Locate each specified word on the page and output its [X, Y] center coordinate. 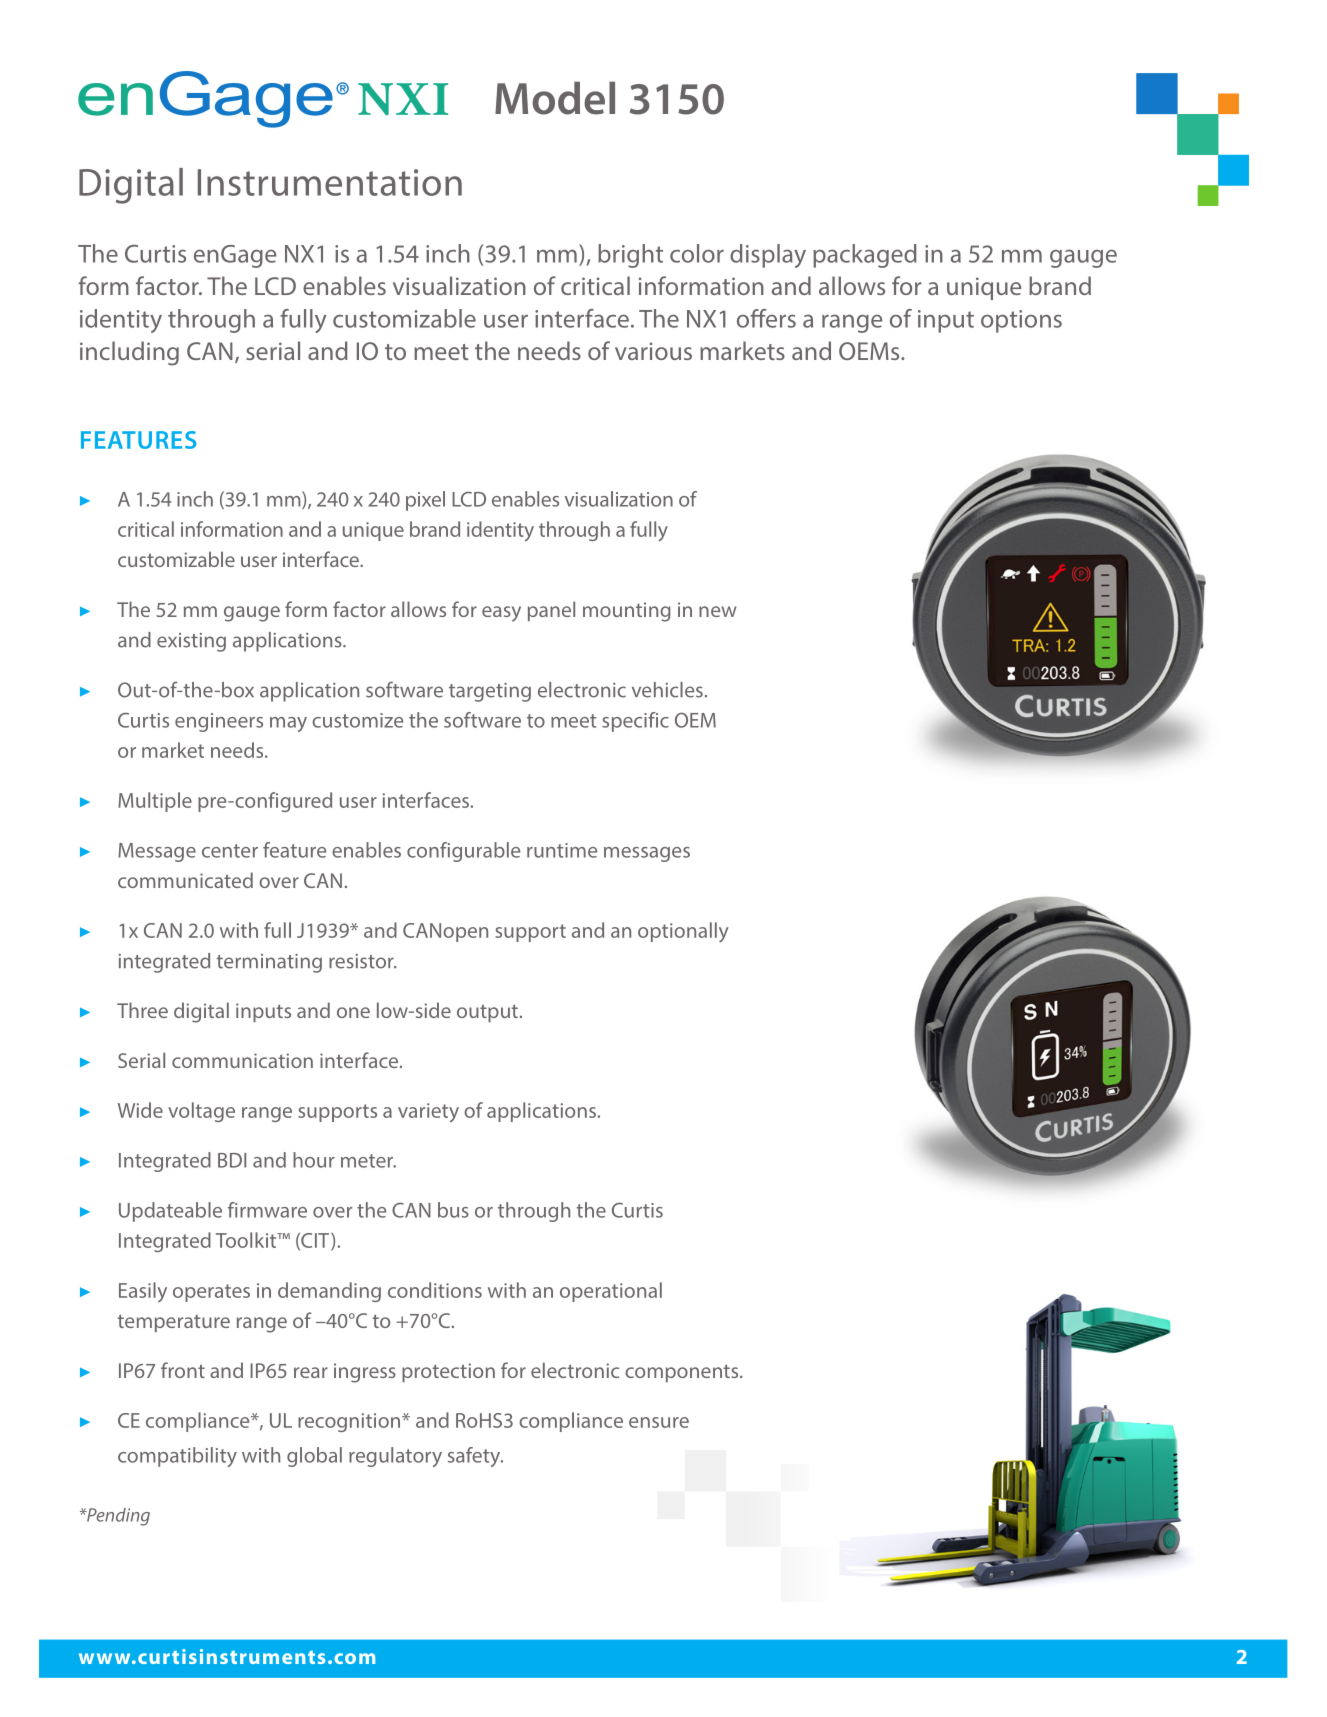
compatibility [177, 1457]
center [230, 851]
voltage [201, 1112]
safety [475, 1457]
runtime [562, 850]
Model [555, 98]
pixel [425, 501]
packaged [865, 256]
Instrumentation [330, 182]
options [1021, 321]
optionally [683, 932]
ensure [659, 1422]
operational [611, 1292]
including [129, 353]
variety [428, 1113]
